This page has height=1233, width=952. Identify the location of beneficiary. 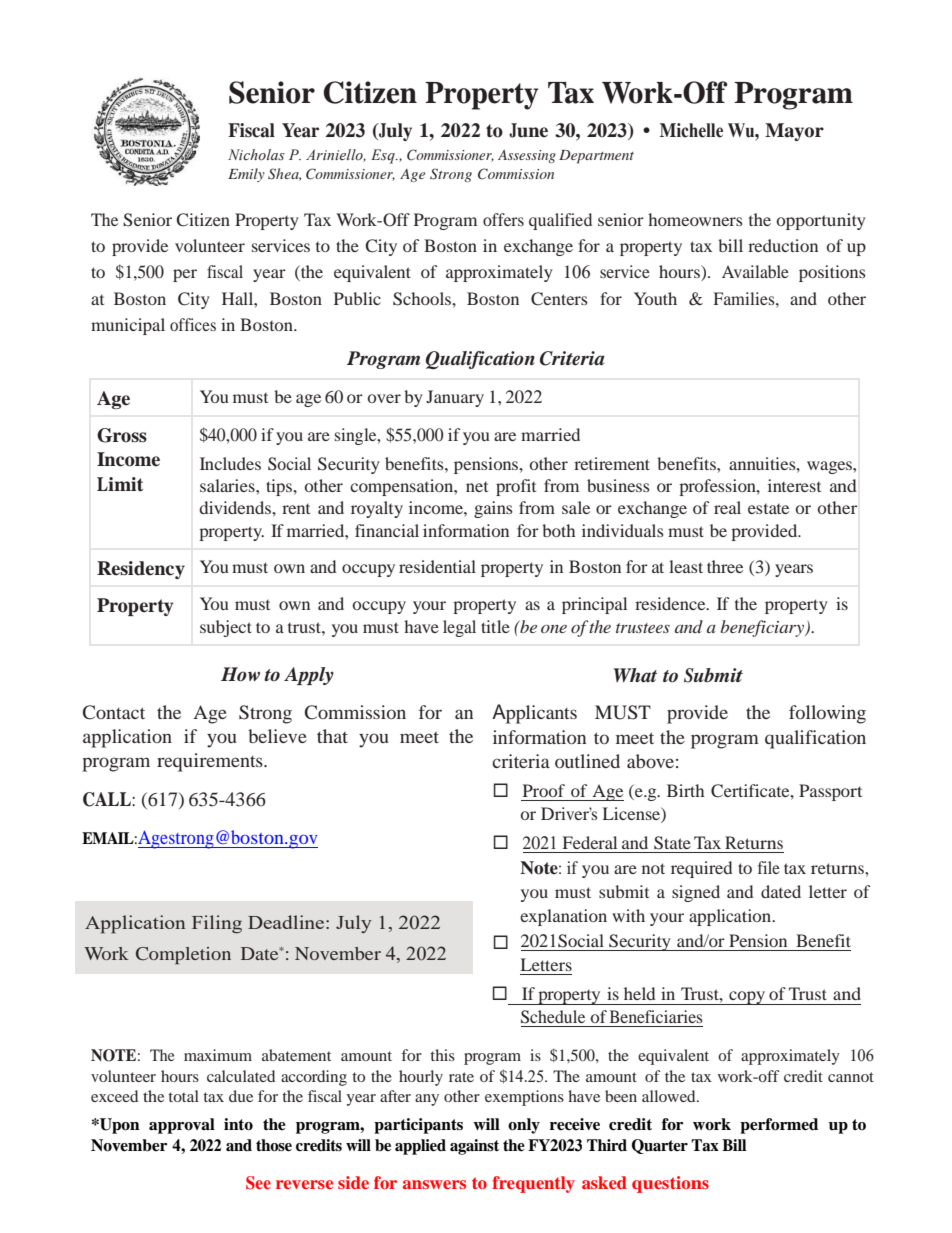
(764, 628).
